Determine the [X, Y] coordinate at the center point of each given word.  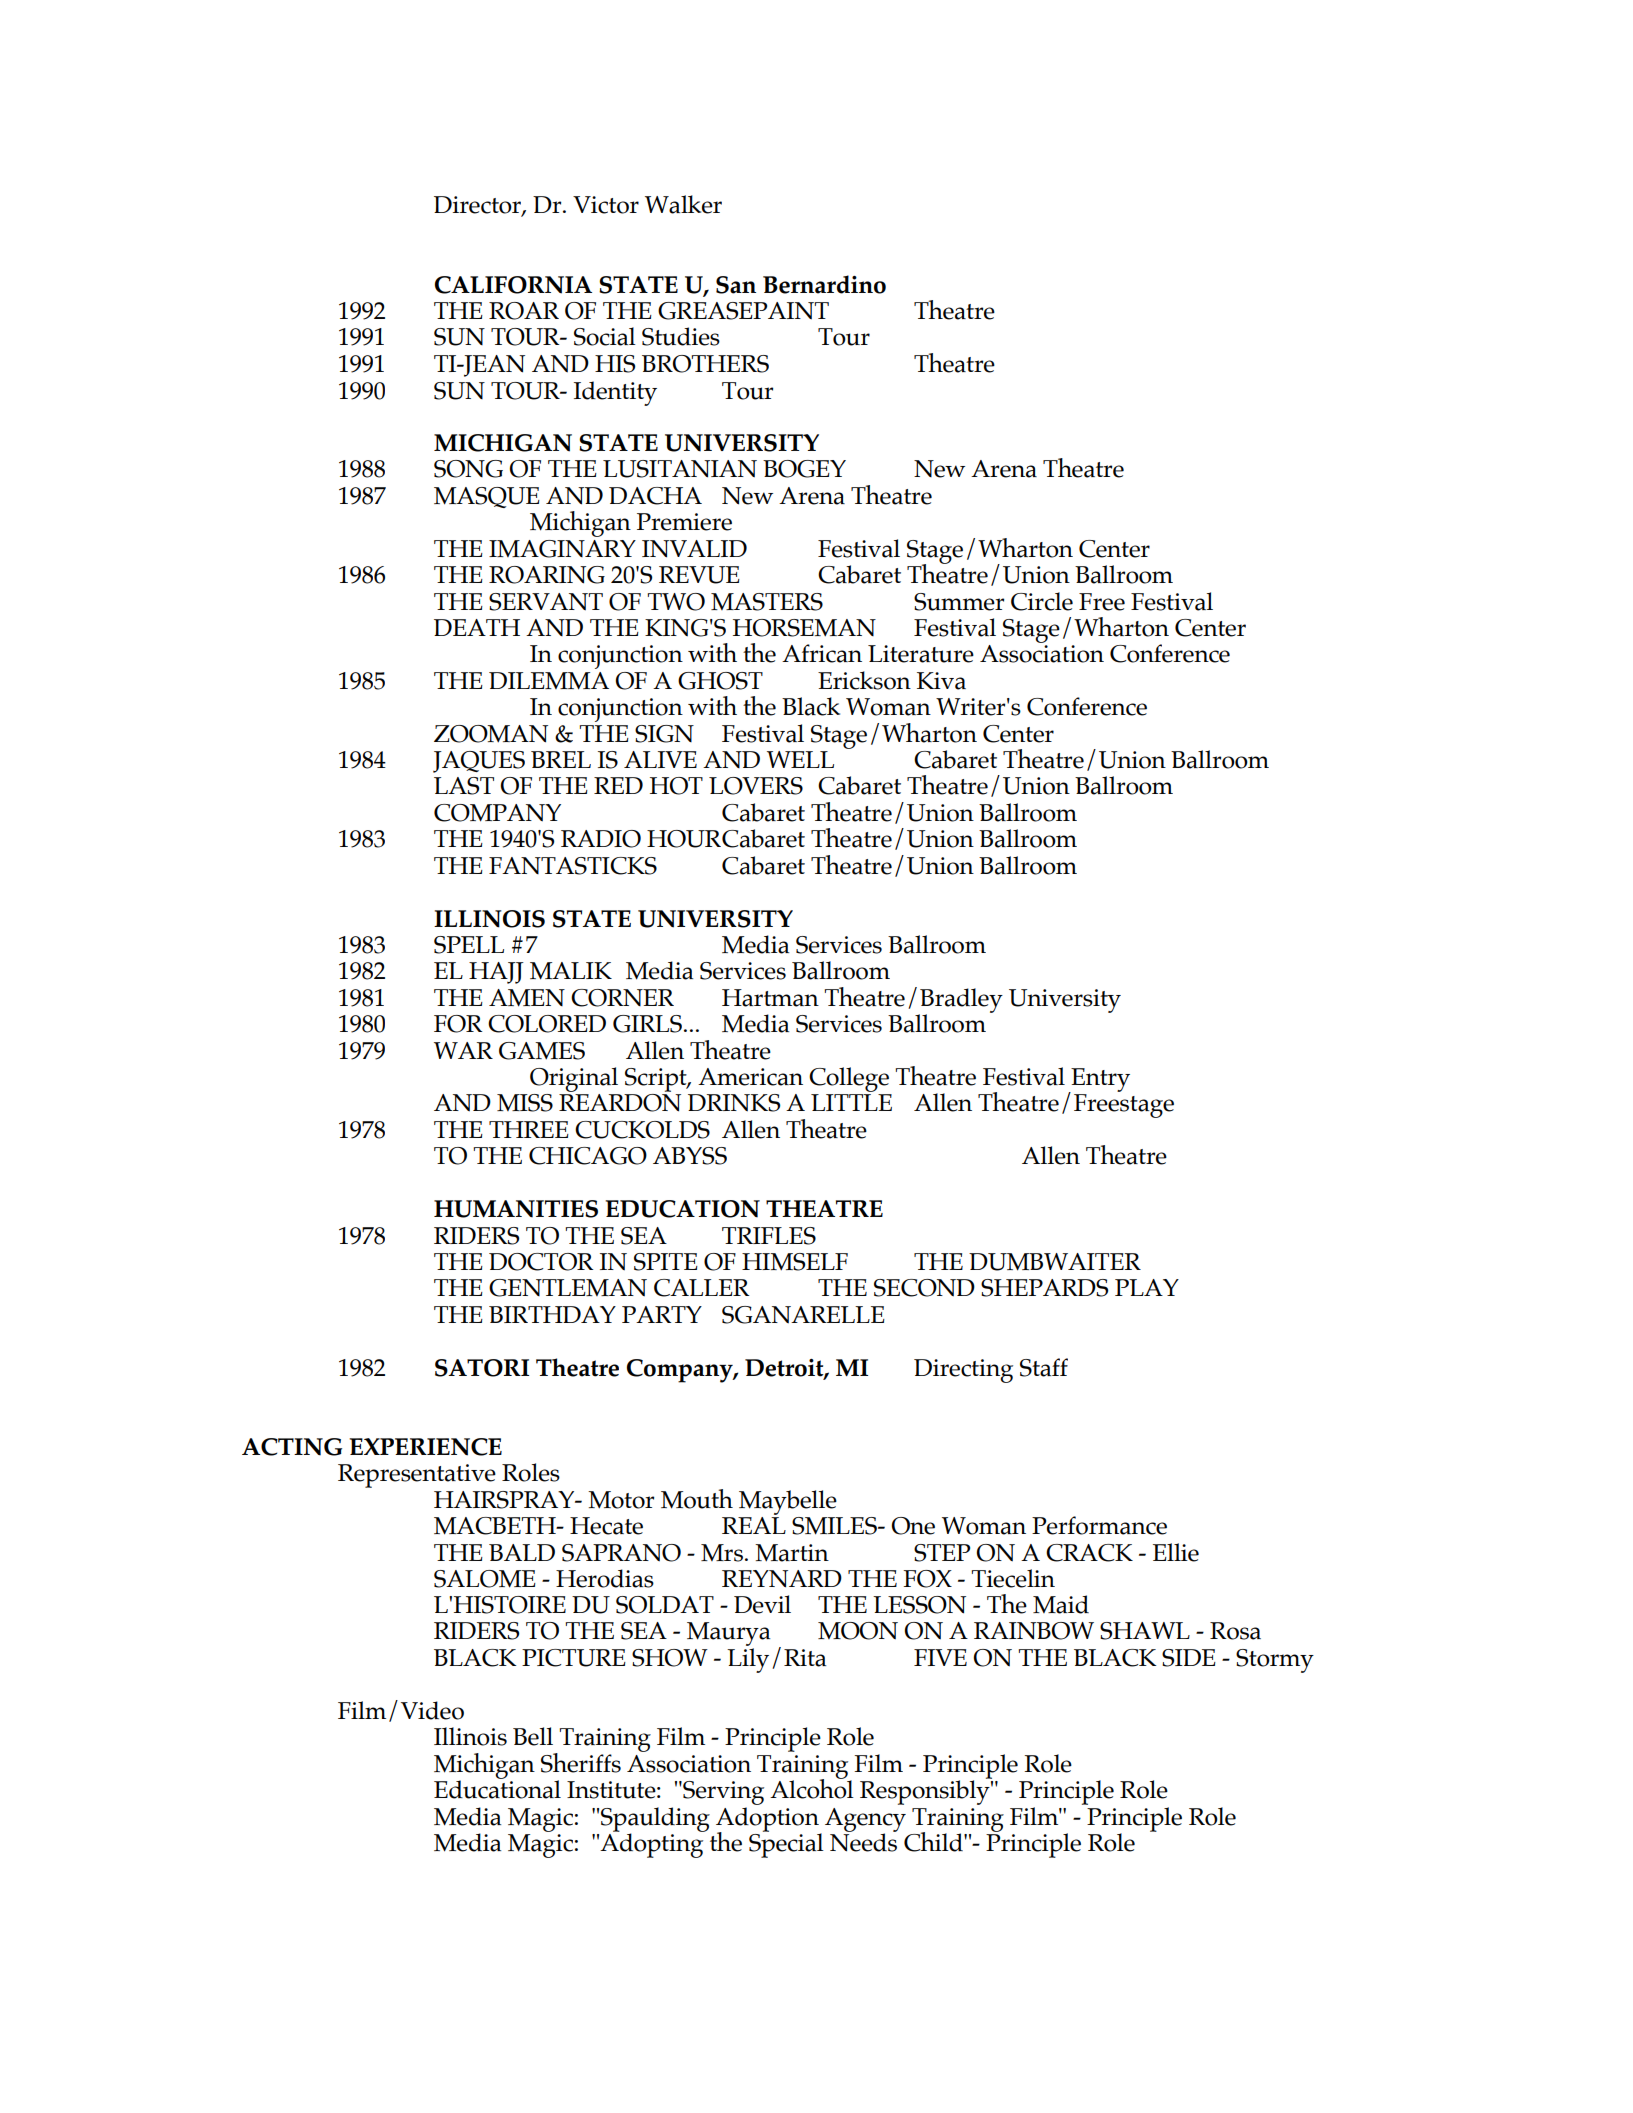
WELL [800, 759]
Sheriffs [581, 1763]
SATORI [482, 1368]
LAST [464, 786]
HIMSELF [795, 1262]
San [736, 285]
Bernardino [824, 284]
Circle [1042, 601]
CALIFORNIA [513, 285]
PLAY [1147, 1287]
